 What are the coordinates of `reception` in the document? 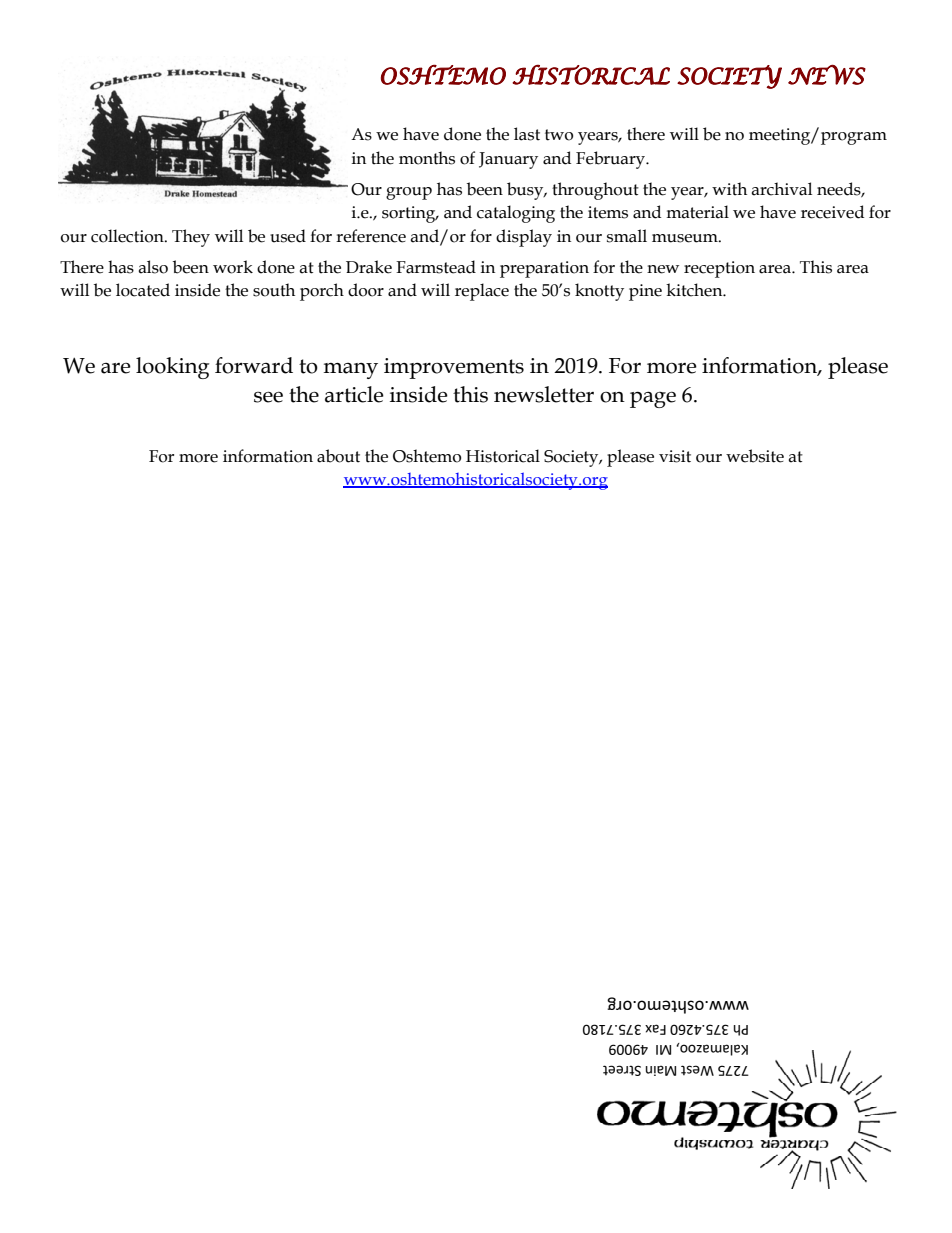 It's located at (719, 269).
